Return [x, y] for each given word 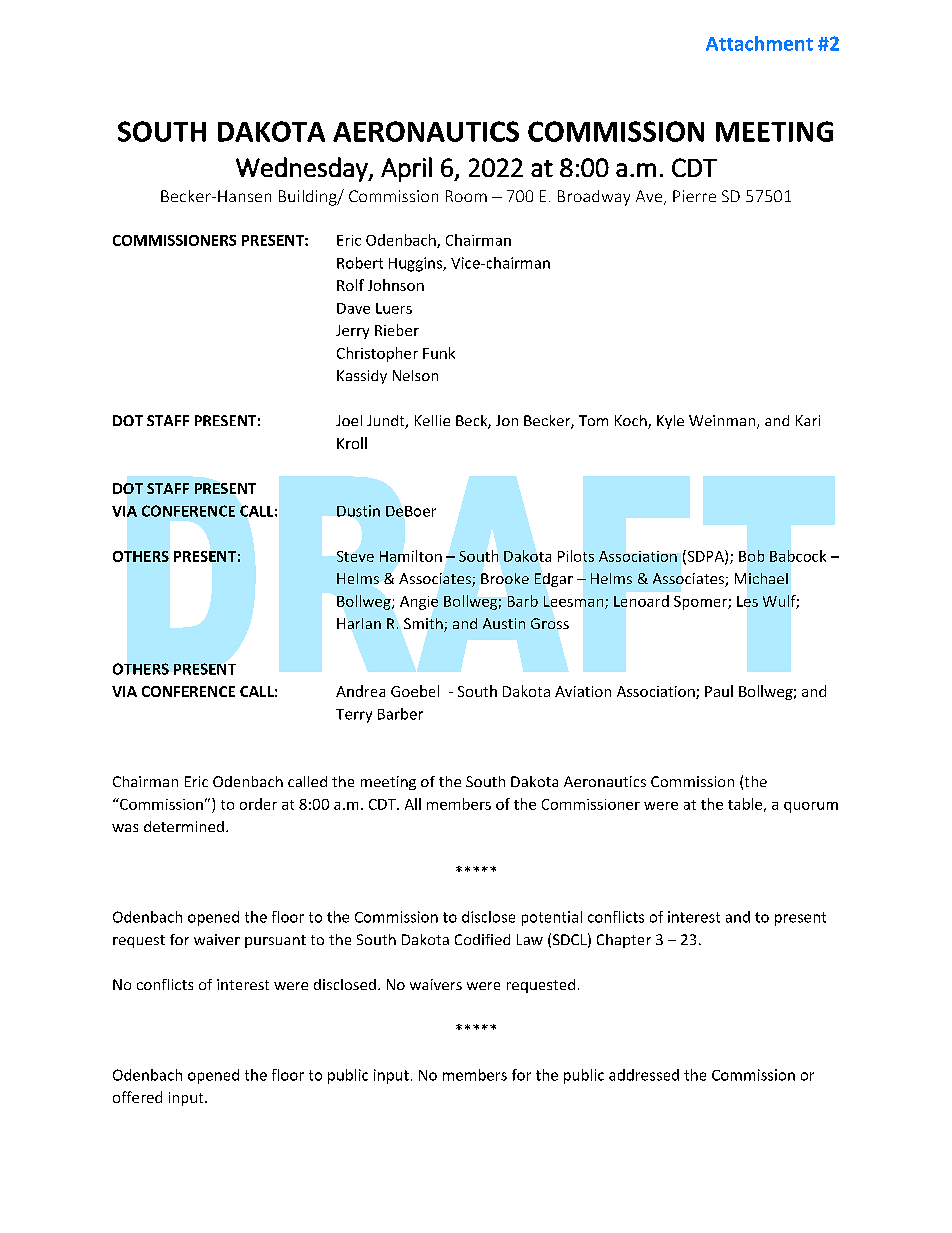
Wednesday [303, 169]
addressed [644, 1075]
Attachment [759, 43]
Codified [482, 939]
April [406, 169]
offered [137, 1097]
